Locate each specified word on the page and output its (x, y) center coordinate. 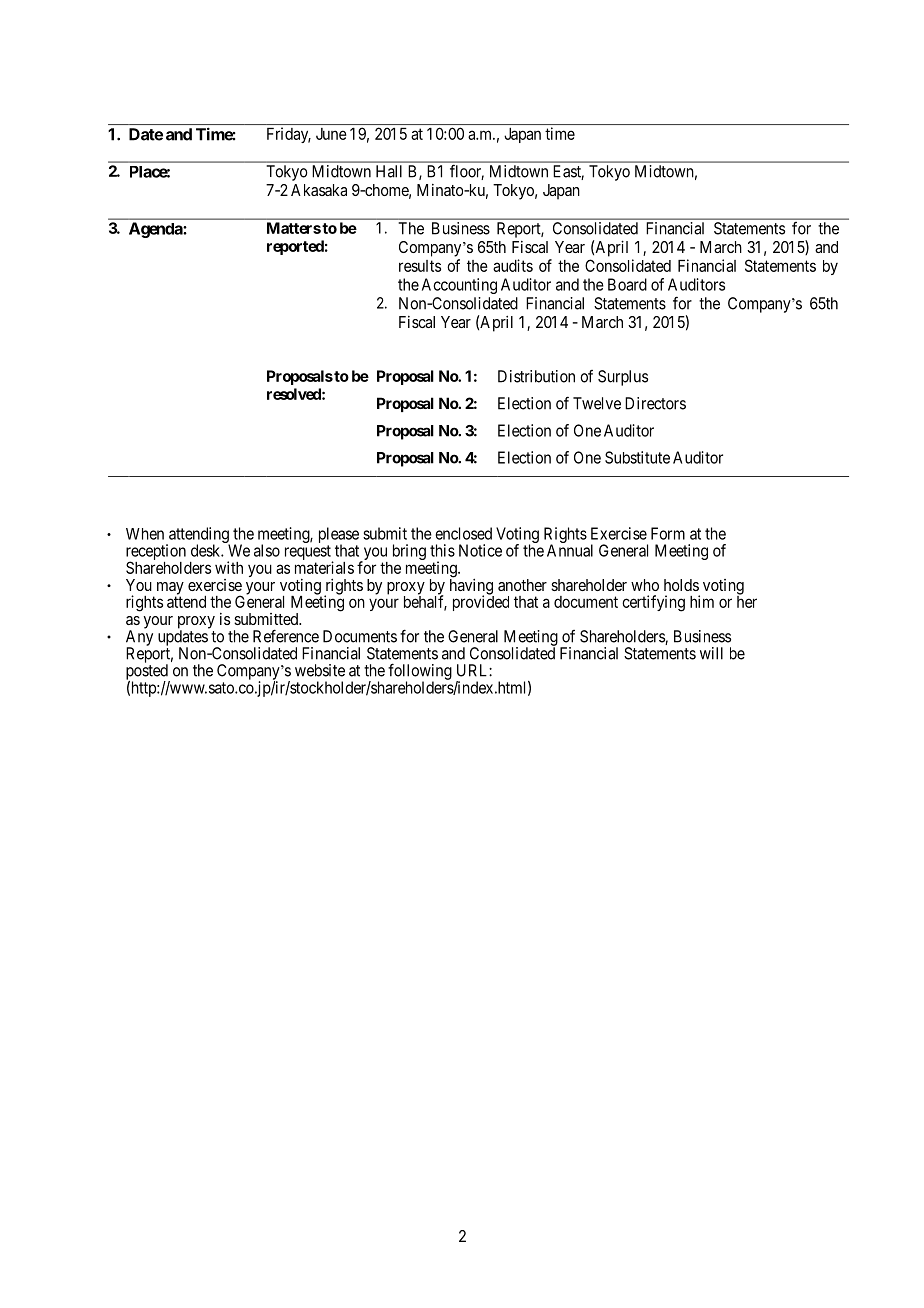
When (145, 534)
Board (627, 284)
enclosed (463, 533)
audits (513, 265)
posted (148, 673)
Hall (389, 171)
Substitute (637, 457)
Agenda (156, 230)
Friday (289, 135)
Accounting (459, 286)
